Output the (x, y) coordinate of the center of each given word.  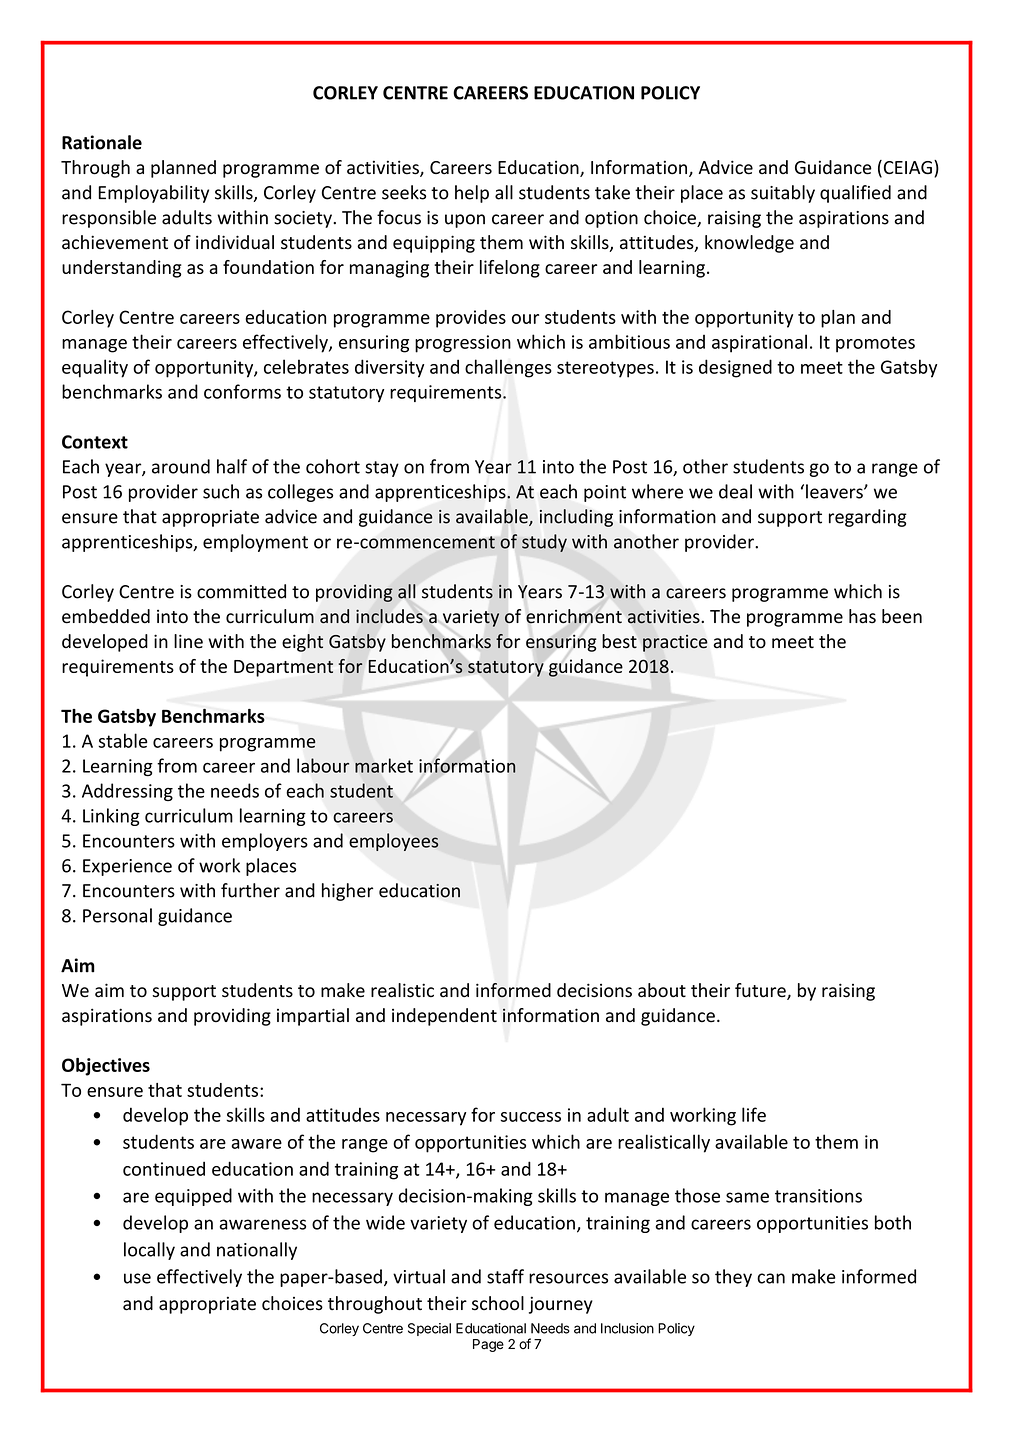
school (498, 1303)
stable (122, 740)
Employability (153, 194)
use (137, 1278)
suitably (783, 194)
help (472, 194)
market (384, 765)
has (862, 616)
